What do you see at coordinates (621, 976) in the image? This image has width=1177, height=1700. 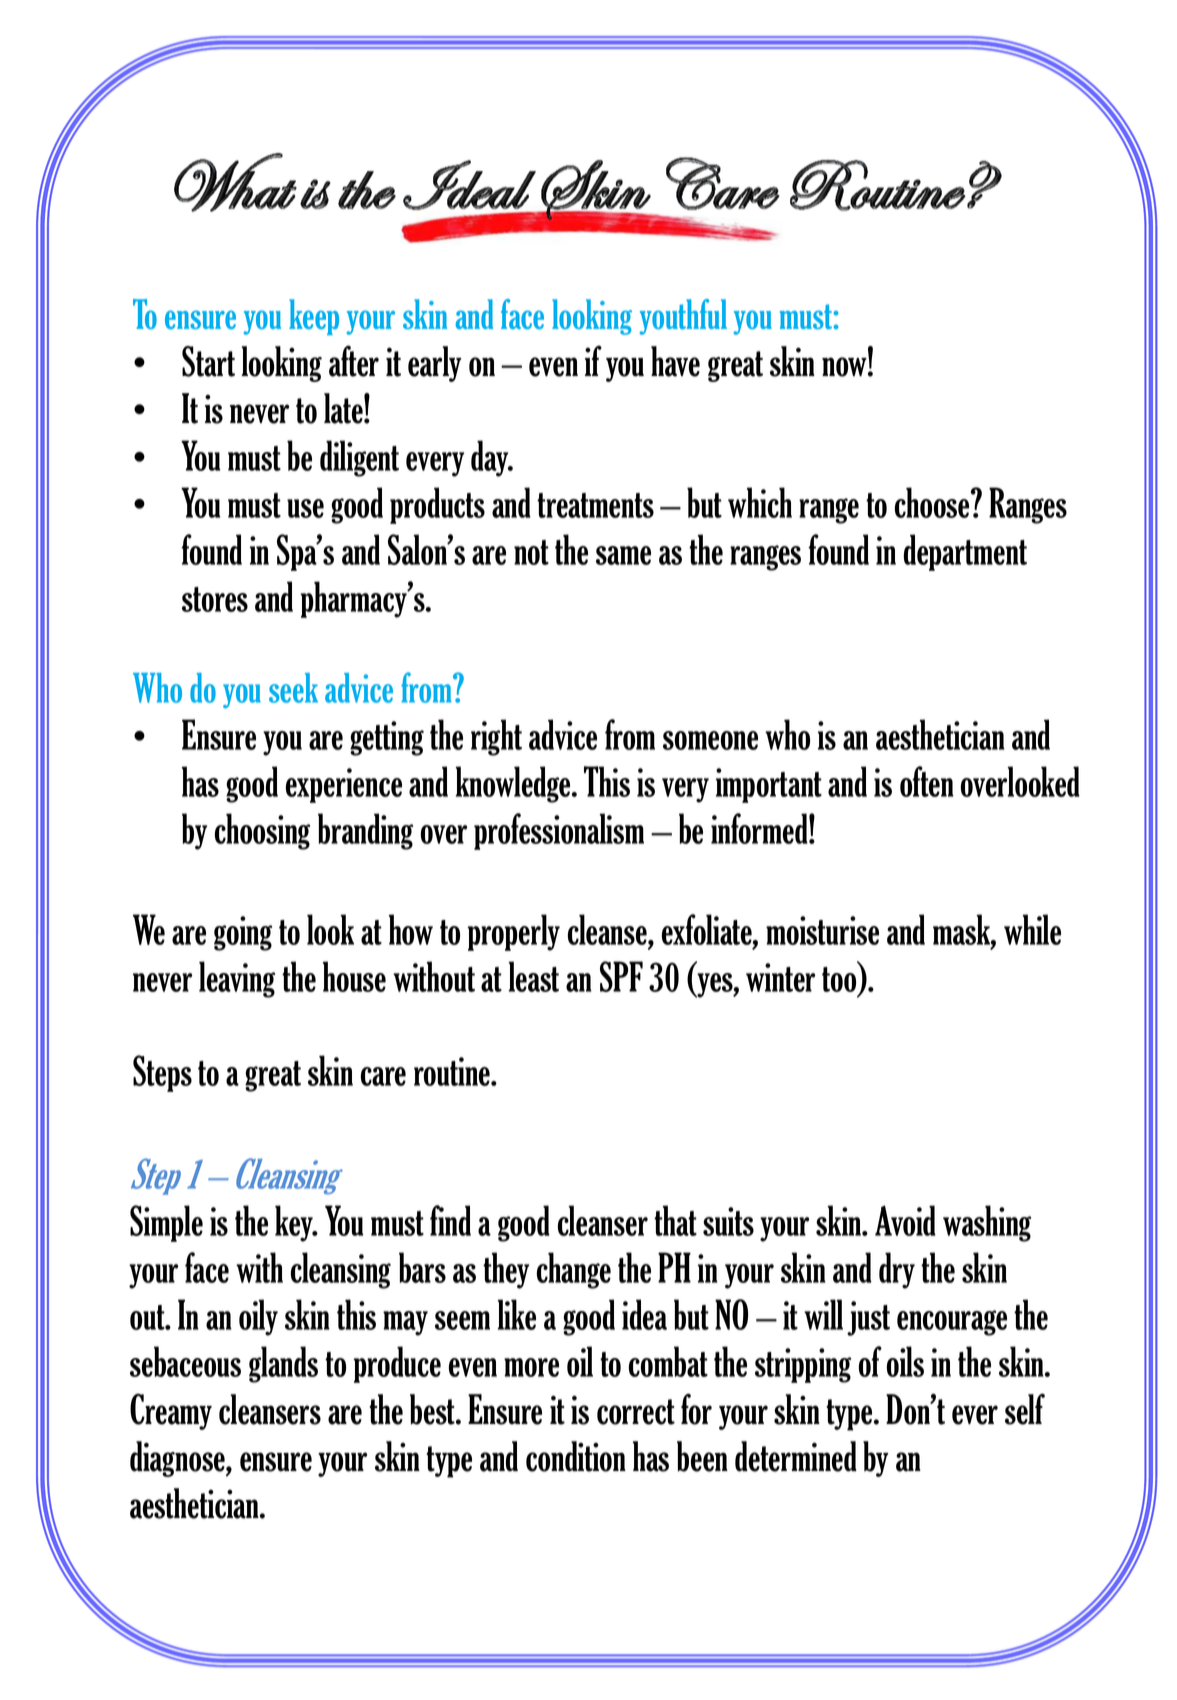 I see `SPF` at bounding box center [621, 976].
